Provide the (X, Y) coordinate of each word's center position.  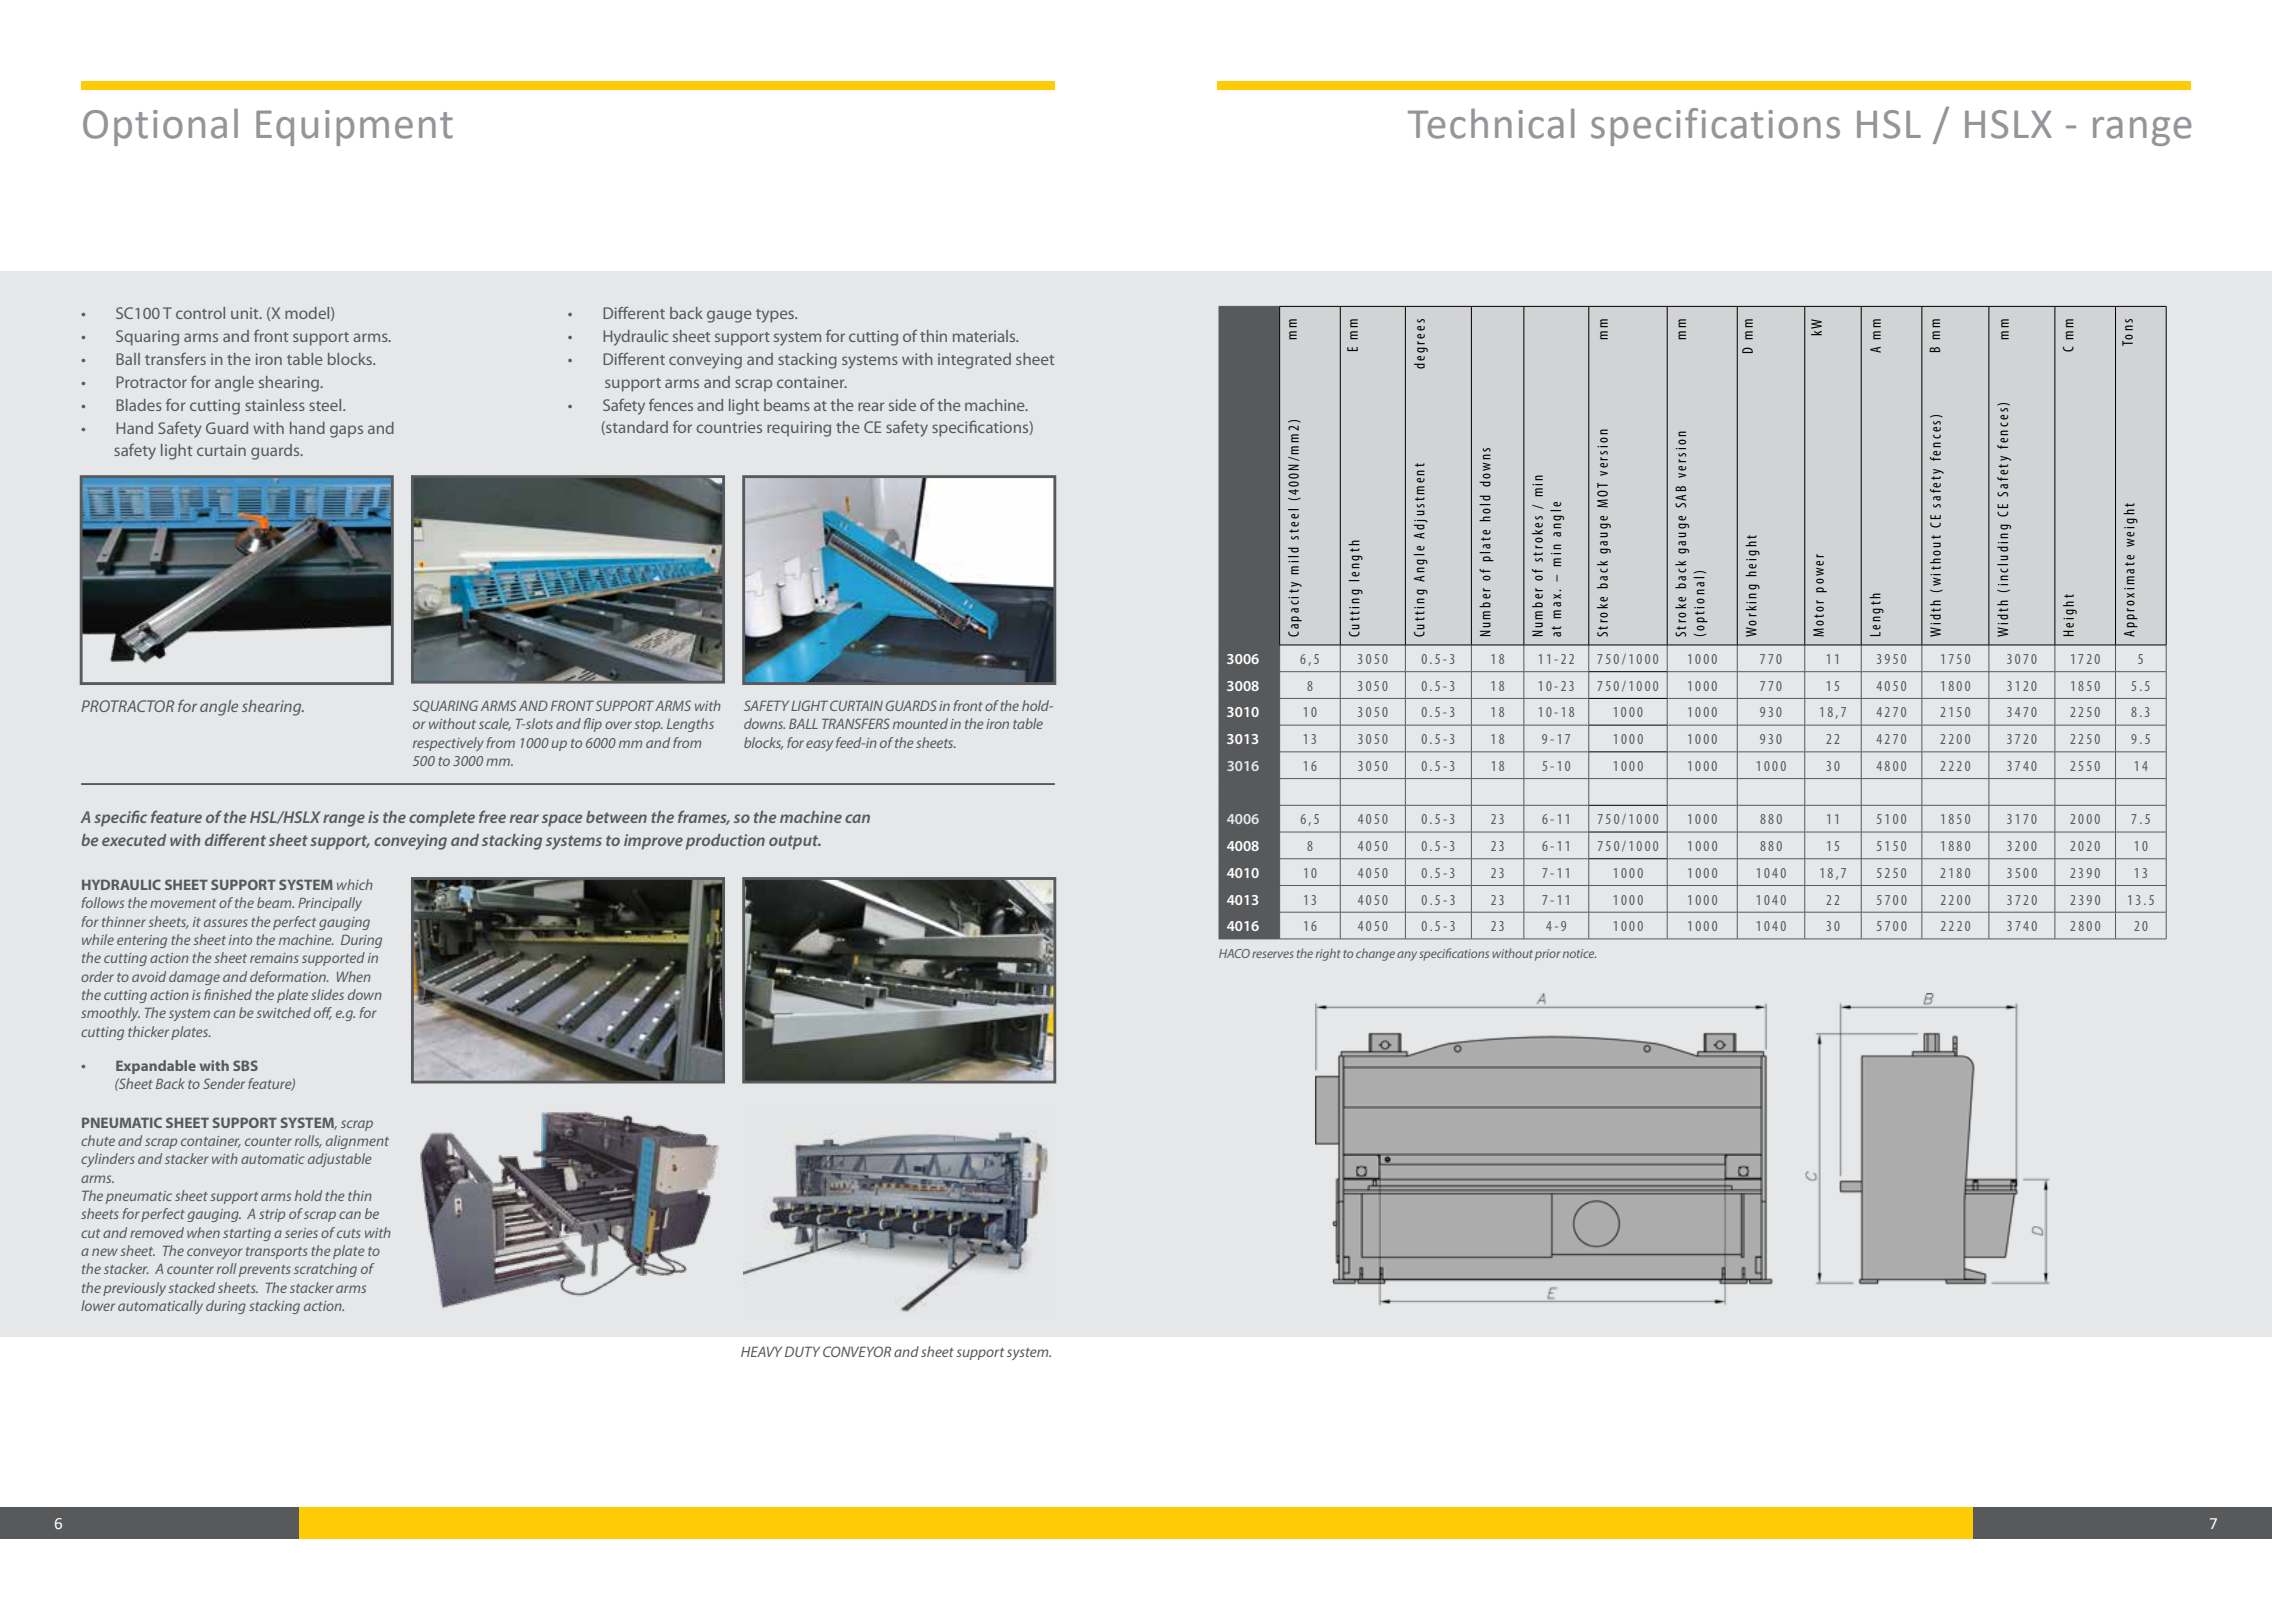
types (776, 316)
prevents (265, 1271)
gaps (346, 431)
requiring (799, 429)
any (1407, 956)
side (902, 405)
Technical (1491, 123)
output (795, 842)
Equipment (354, 128)
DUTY (802, 1351)
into (240, 940)
